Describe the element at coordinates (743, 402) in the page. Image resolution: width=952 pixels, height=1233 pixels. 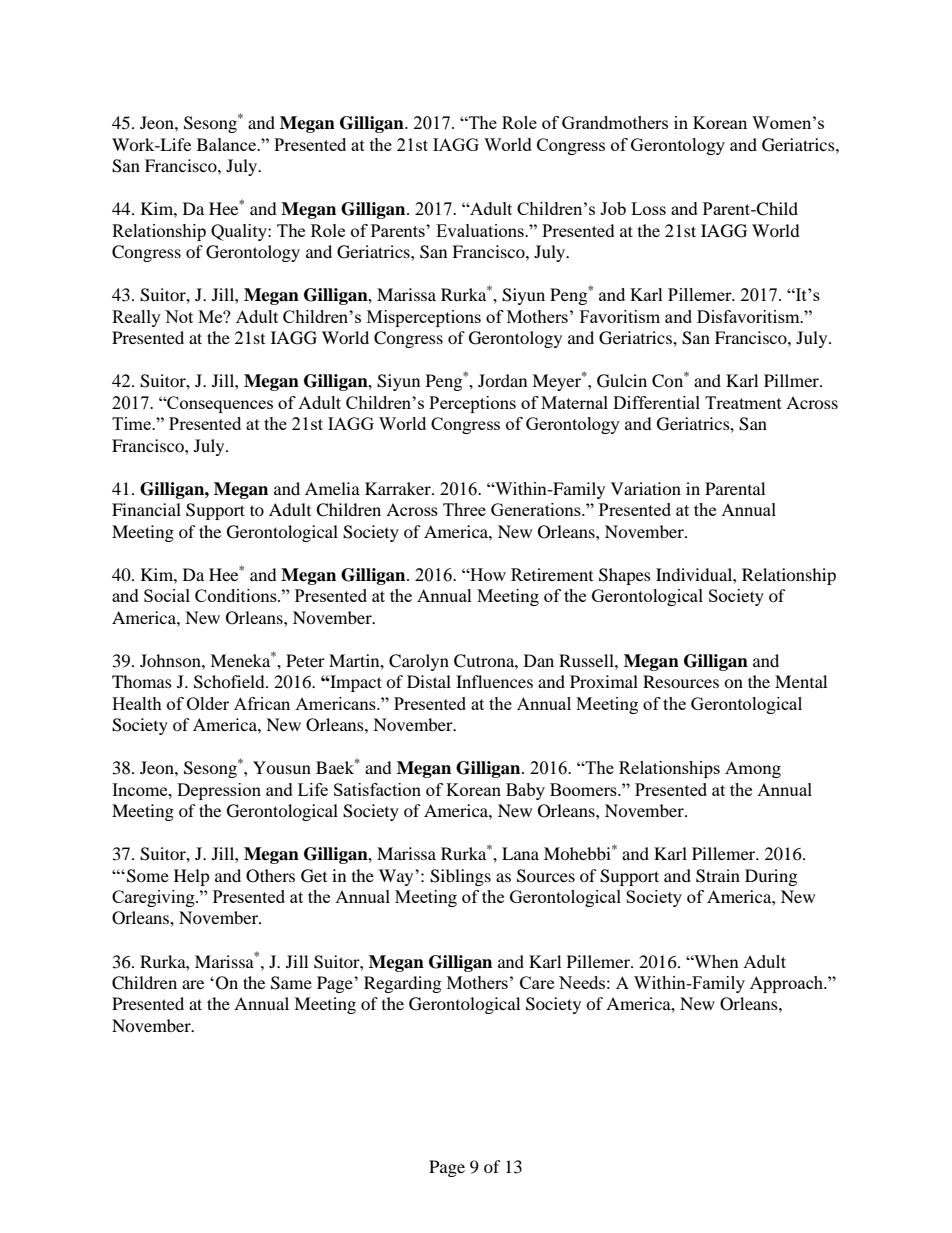
I see `Treatment` at that location.
